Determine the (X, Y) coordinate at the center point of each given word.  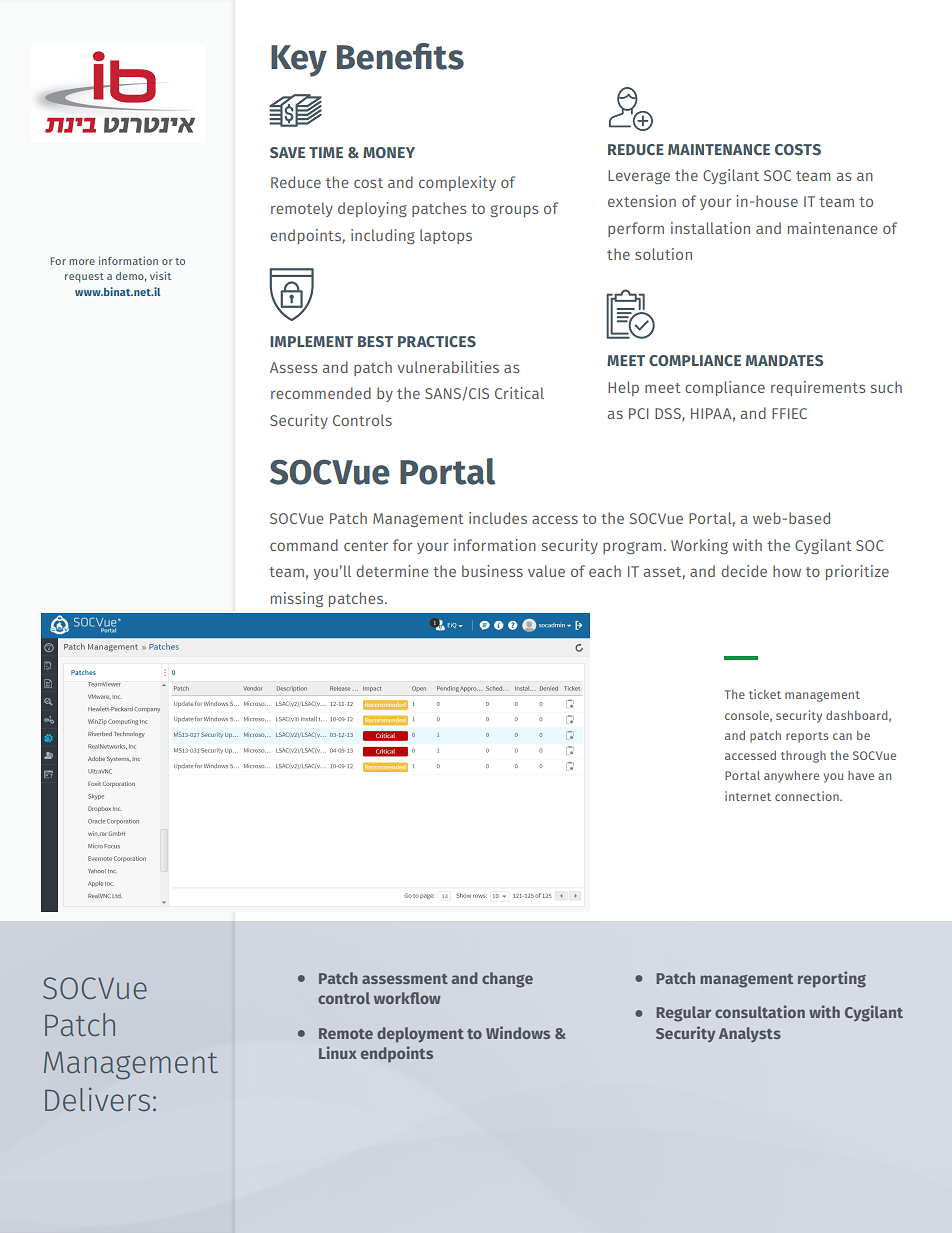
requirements (818, 388)
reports (807, 737)
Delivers (97, 1099)
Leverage (639, 177)
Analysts (750, 1034)
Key (299, 61)
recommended (321, 393)
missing (297, 599)
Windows (518, 1032)
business (492, 571)
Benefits (400, 56)
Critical (519, 393)
